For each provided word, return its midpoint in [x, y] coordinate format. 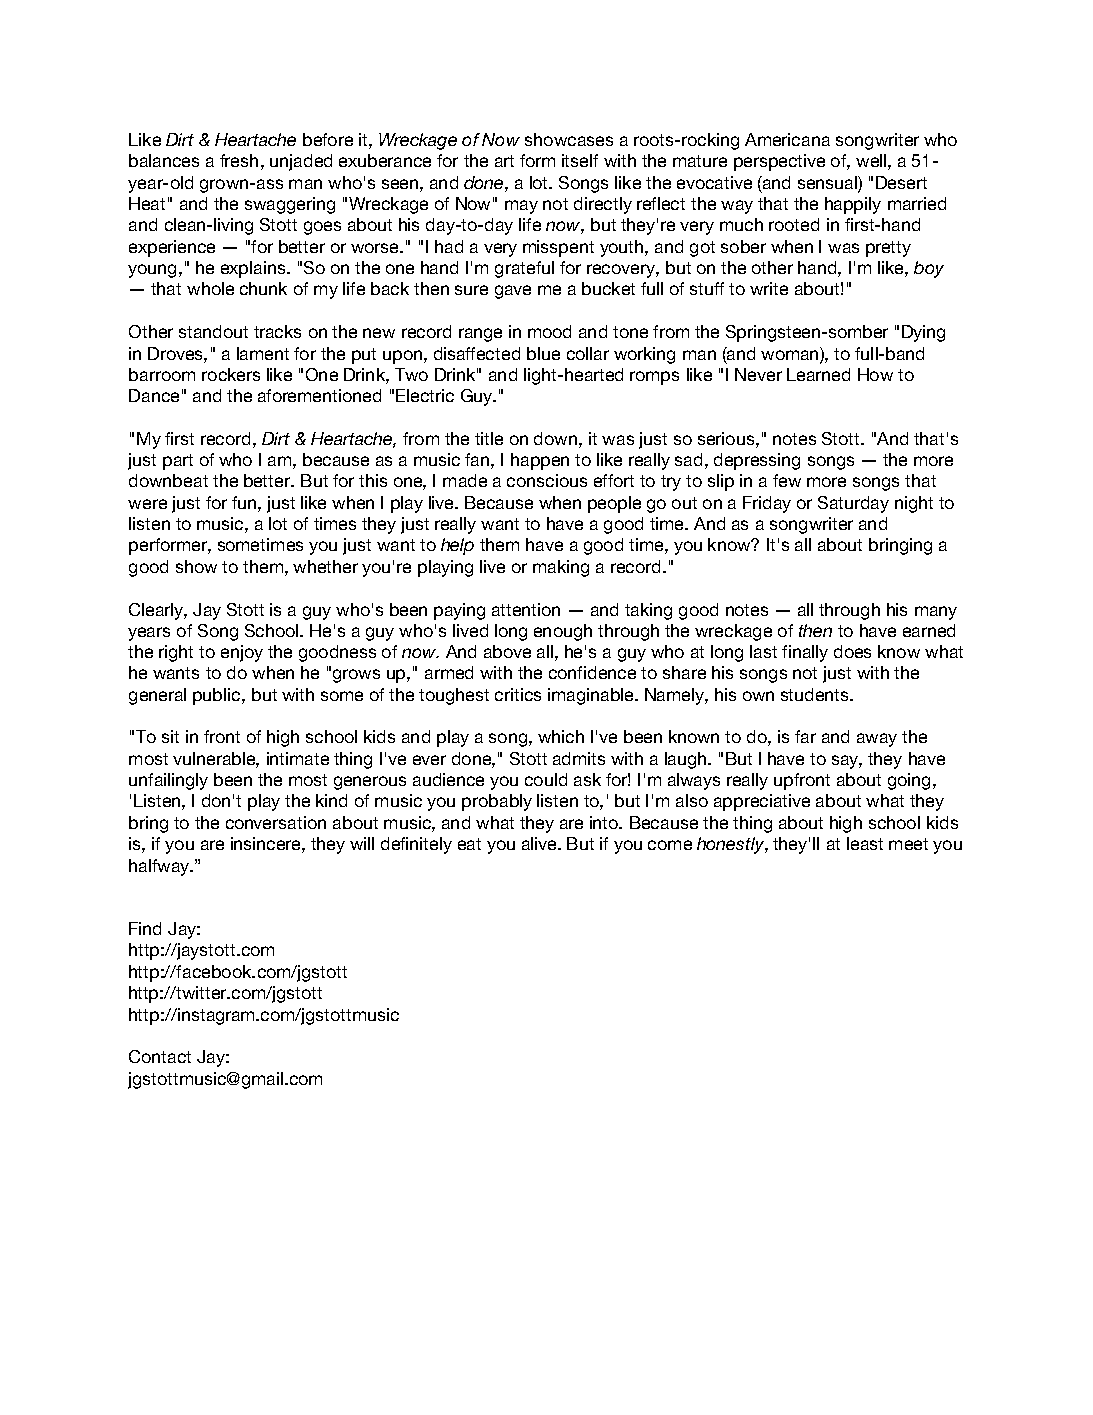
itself [580, 160]
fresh [239, 160]
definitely [416, 845]
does [852, 651]
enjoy [242, 653]
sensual [828, 184]
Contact [160, 1056]
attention [526, 609]
